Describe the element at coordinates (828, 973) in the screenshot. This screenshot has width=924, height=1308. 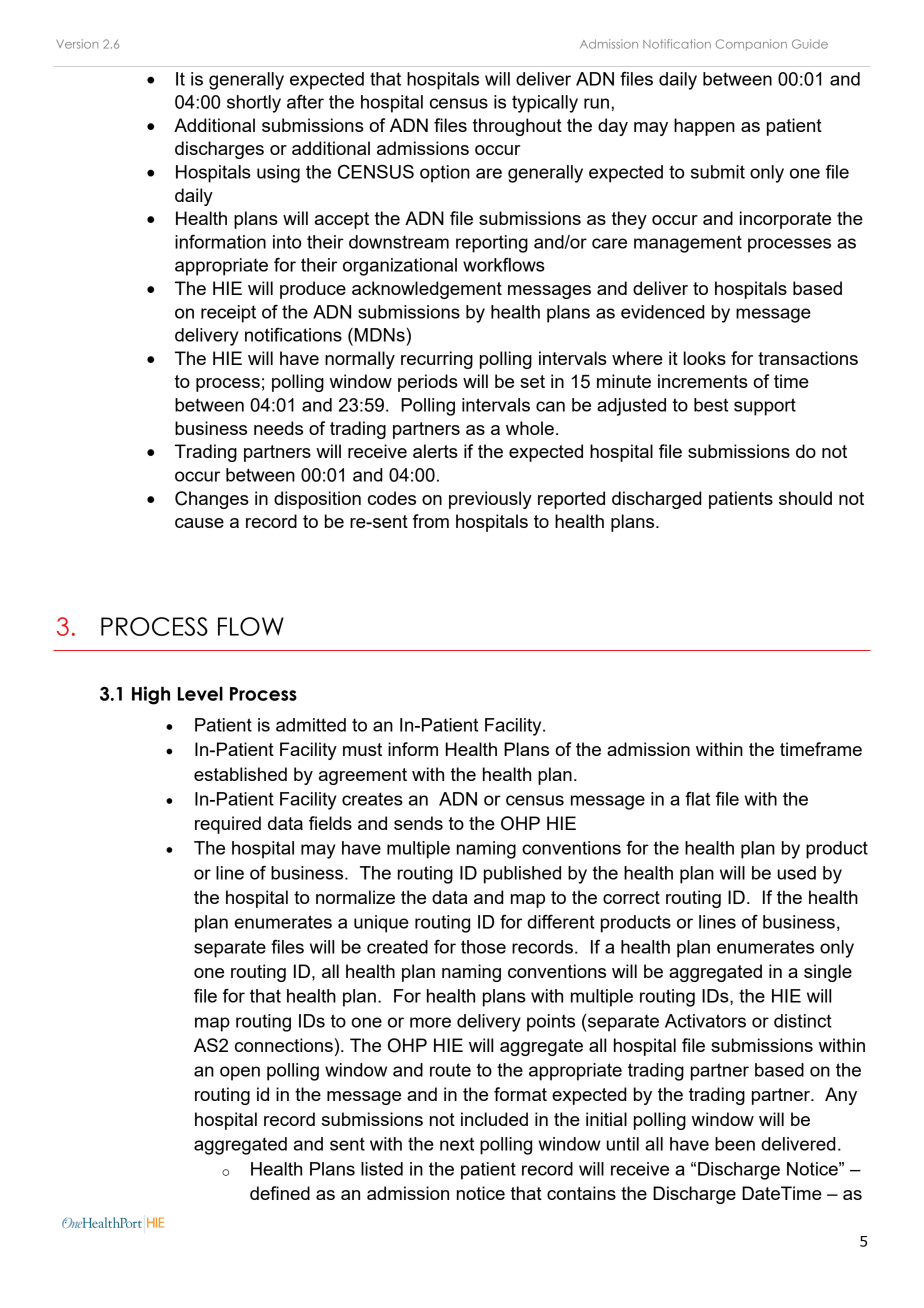
I see `single` at that location.
